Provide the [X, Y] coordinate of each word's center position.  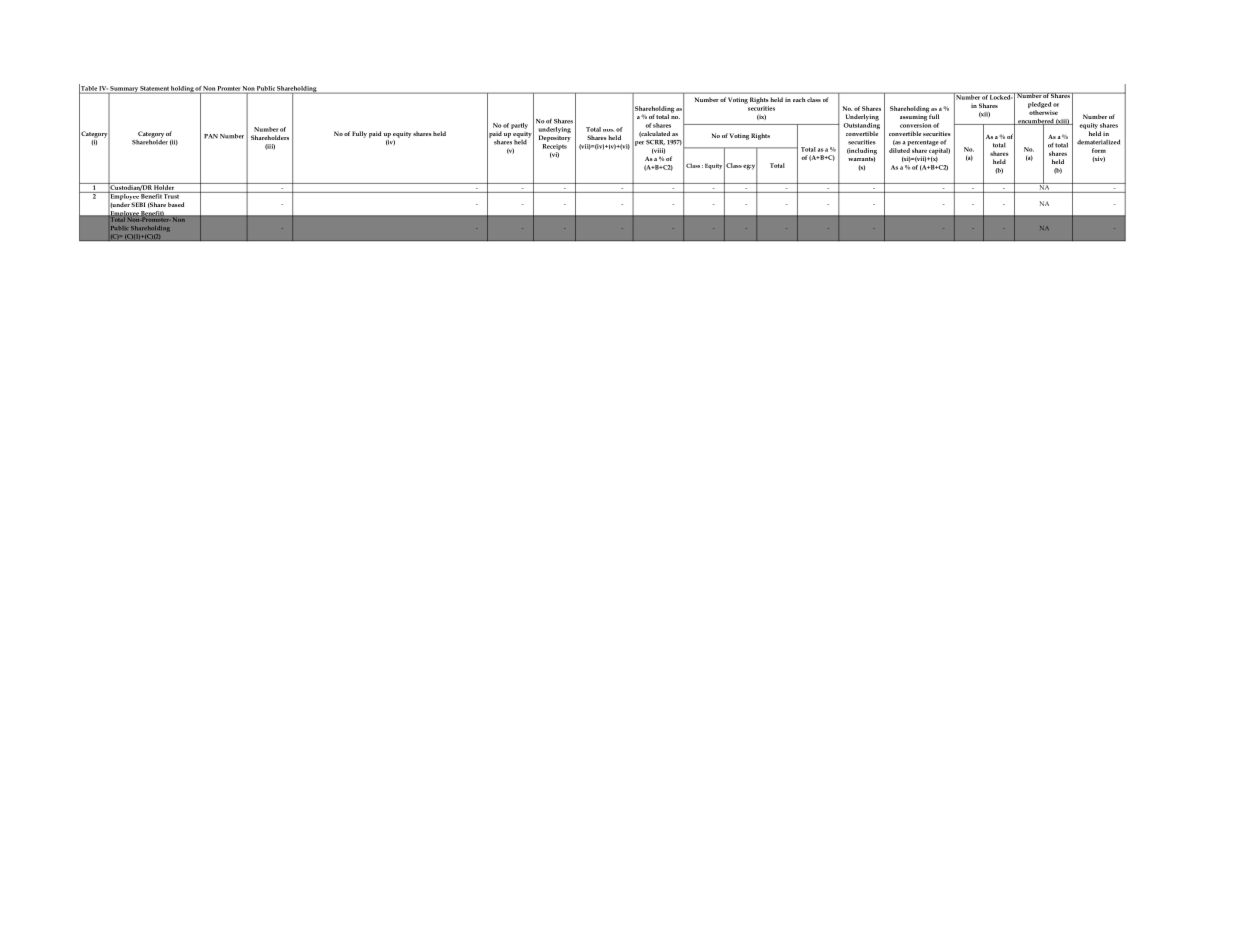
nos [608, 130]
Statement [155, 89]
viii [658, 151]
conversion [915, 125]
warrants [861, 159]
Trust [172, 195]
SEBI [138, 204]
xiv [1098, 159]
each [799, 99]
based [176, 204]
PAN [211, 136]
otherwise [1043, 112]
